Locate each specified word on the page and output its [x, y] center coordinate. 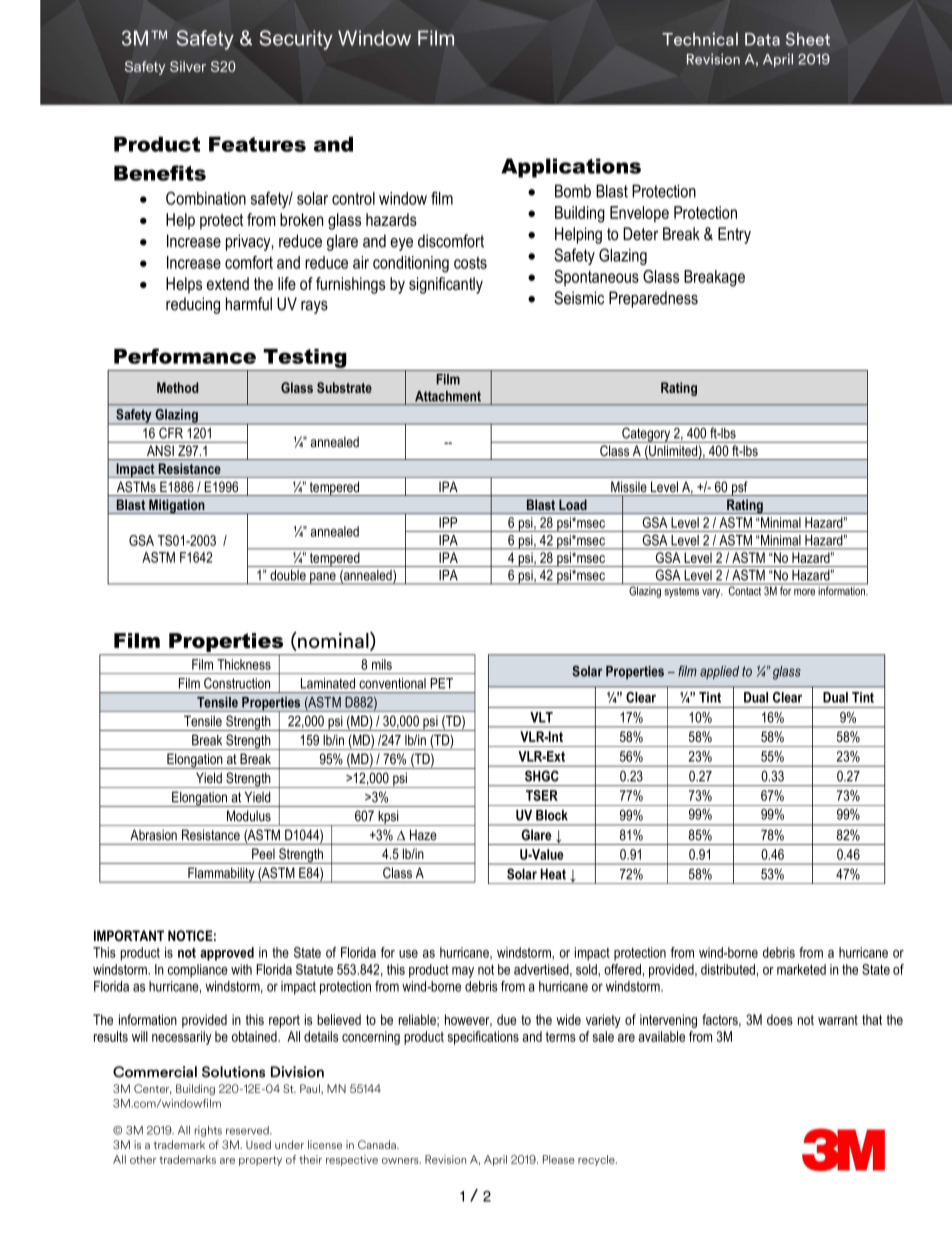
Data [762, 39]
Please [559, 1159]
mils [382, 664]
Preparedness [653, 299]
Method [177, 387]
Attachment [448, 396]
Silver [188, 66]
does [780, 1019]
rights [208, 1131]
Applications [571, 168]
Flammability [221, 875]
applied [719, 672]
